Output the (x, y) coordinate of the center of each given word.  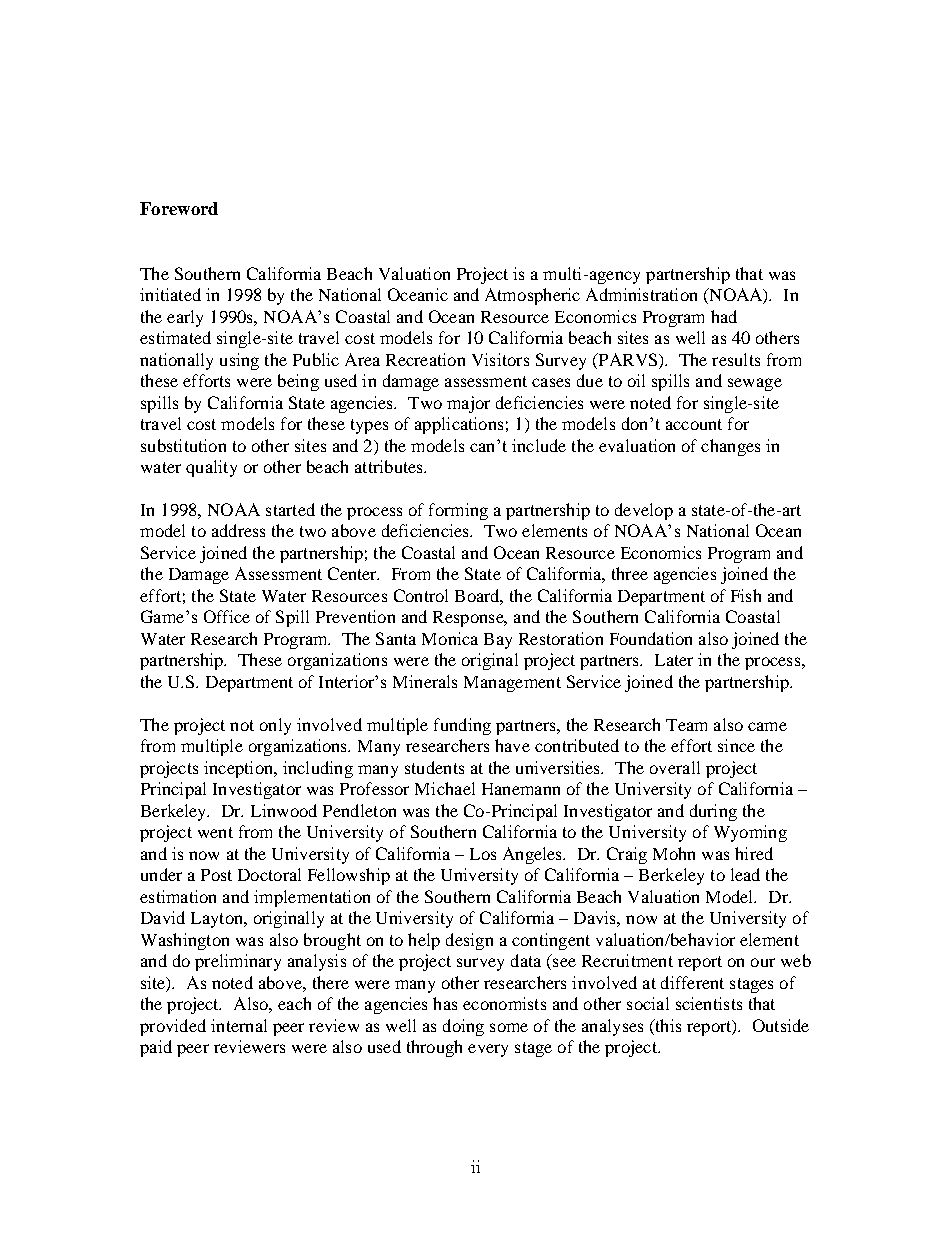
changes (730, 447)
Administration (641, 294)
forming (458, 511)
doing (463, 1027)
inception (240, 769)
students (434, 767)
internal (239, 1025)
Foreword (179, 208)
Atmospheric (532, 296)
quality (211, 468)
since (736, 745)
